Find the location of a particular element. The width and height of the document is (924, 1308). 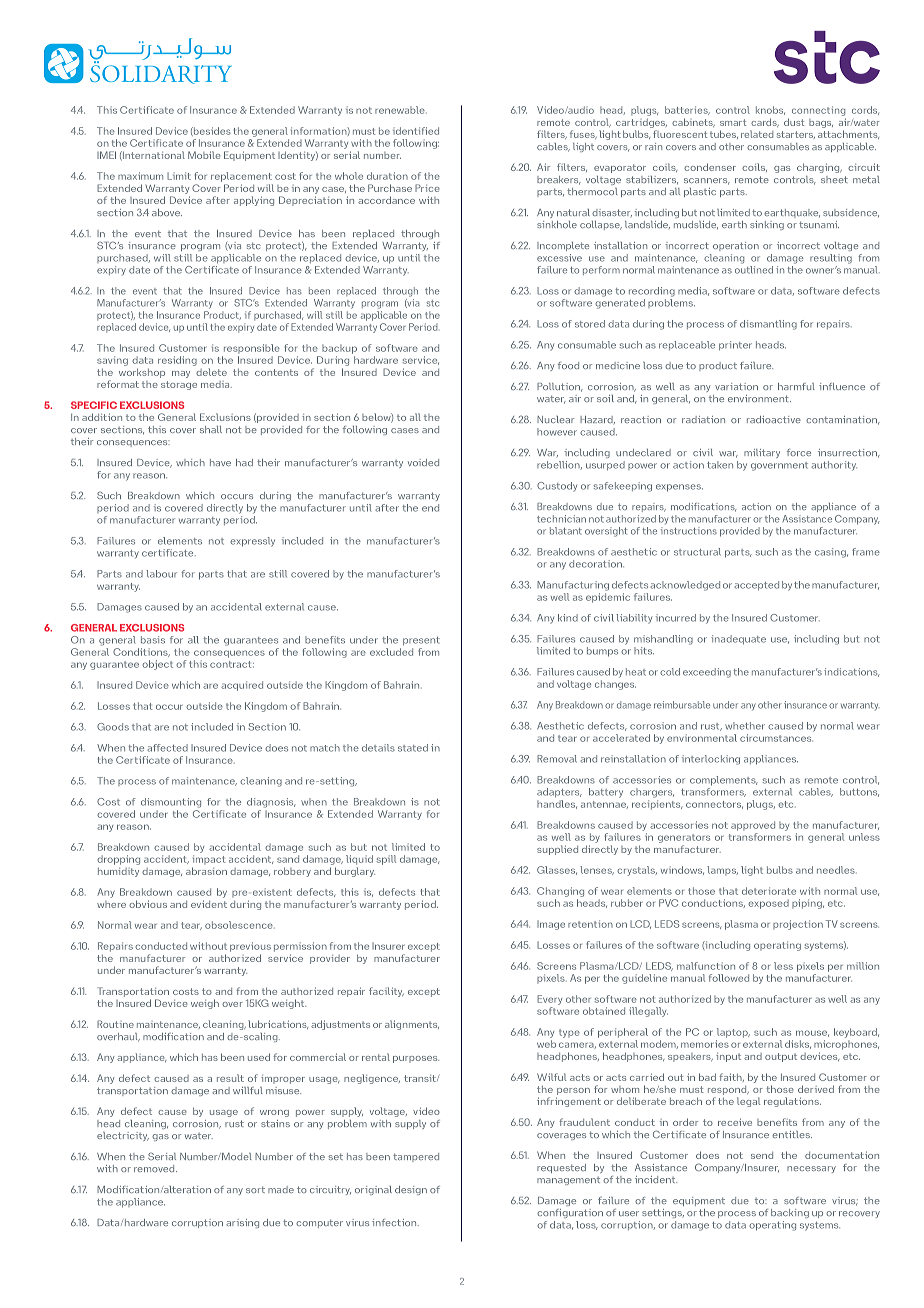

related is located at coordinates (757, 134).
